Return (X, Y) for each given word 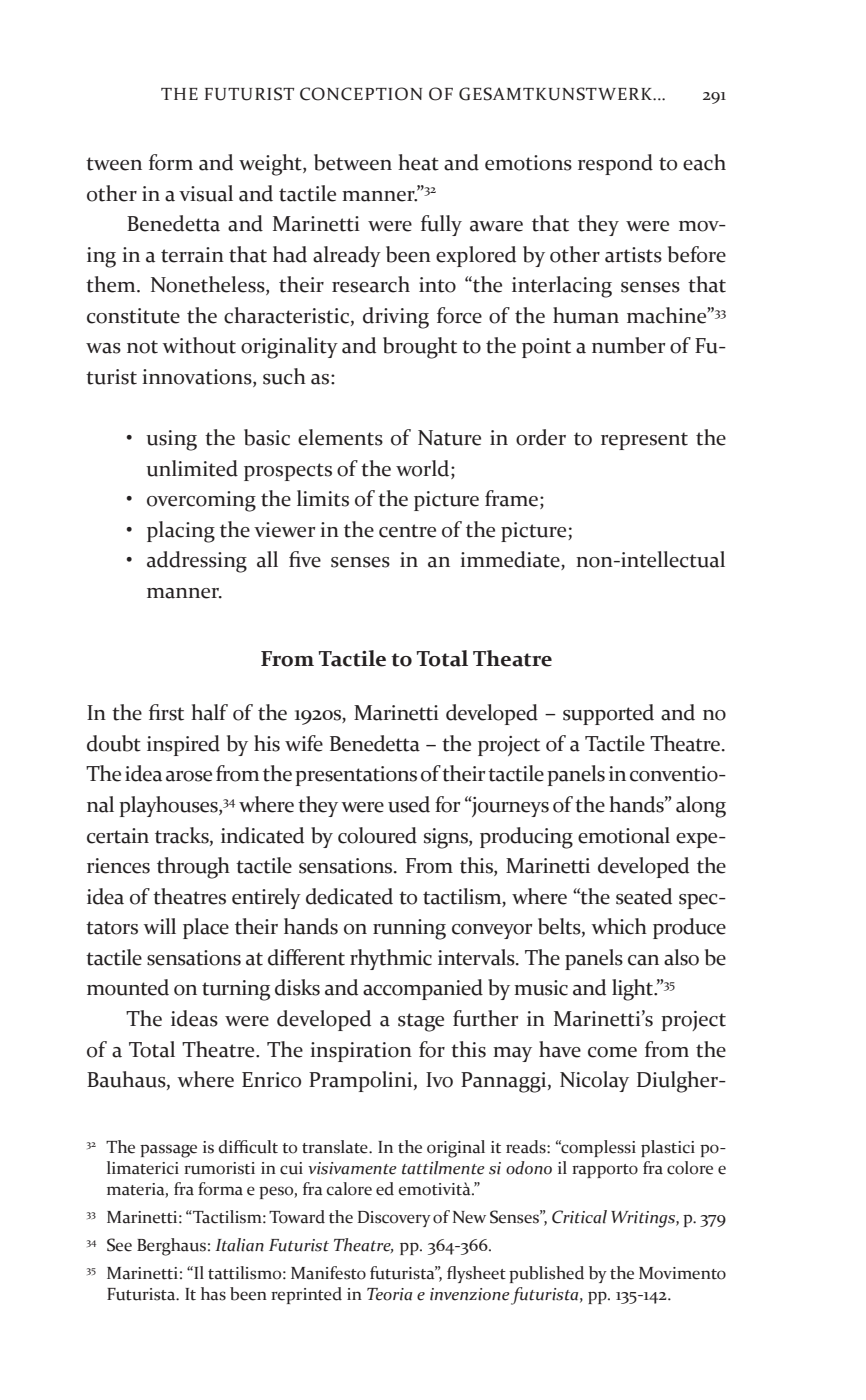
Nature (449, 438)
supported (608, 714)
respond (615, 164)
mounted (128, 987)
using (171, 440)
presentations (356, 776)
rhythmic (391, 959)
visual (206, 193)
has (213, 1294)
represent (644, 441)
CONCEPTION (361, 94)
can (643, 960)
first (166, 712)
